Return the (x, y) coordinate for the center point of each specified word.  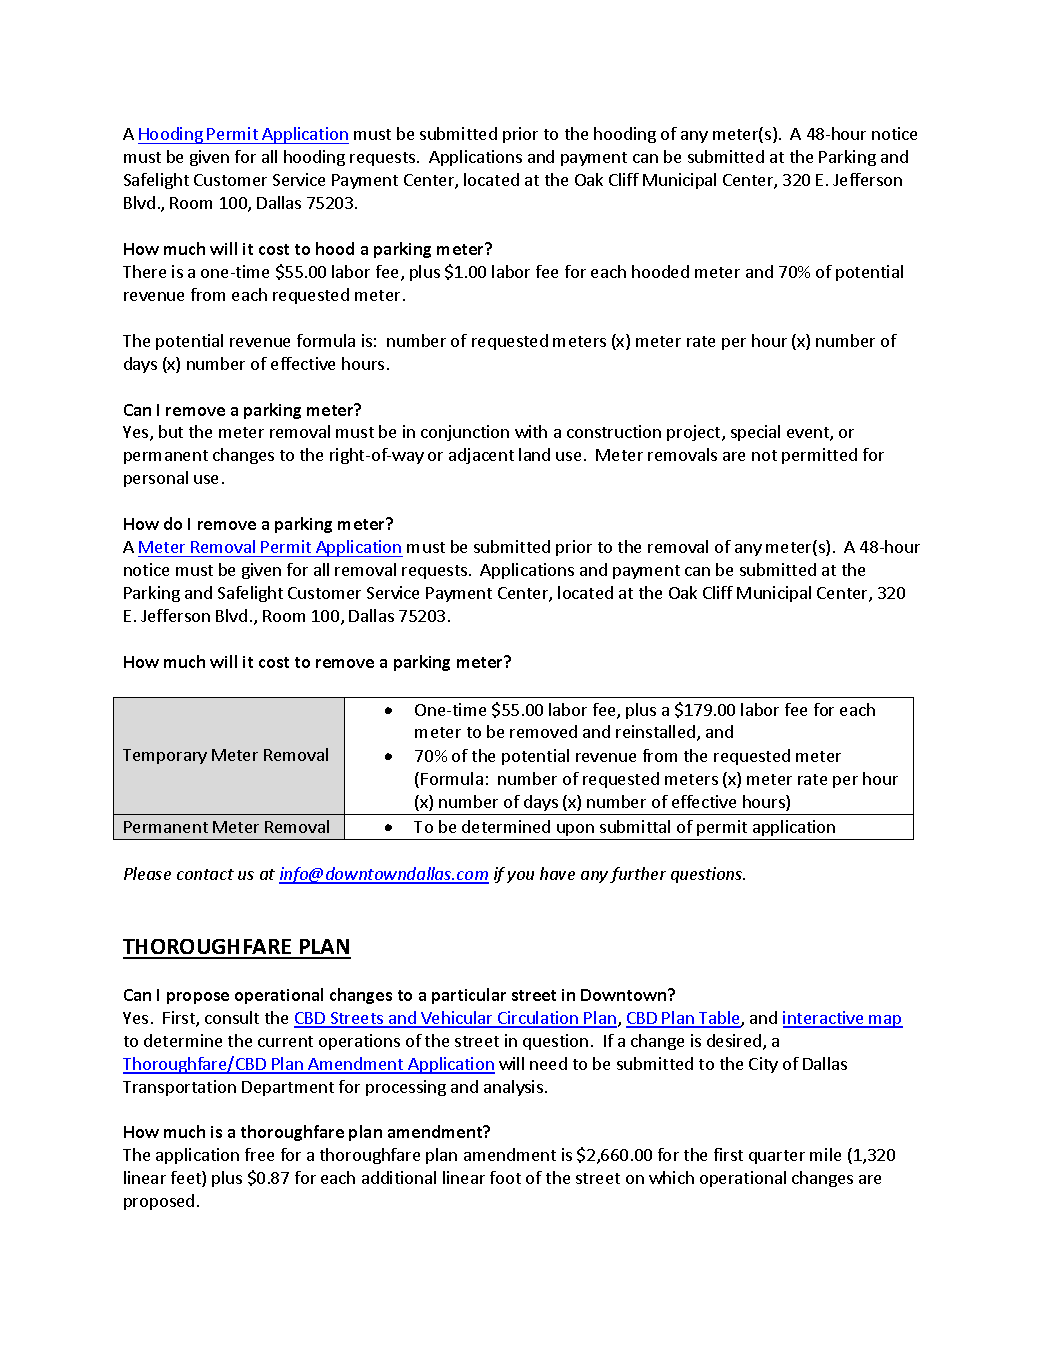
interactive (824, 1019)
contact (205, 874)
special (755, 433)
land (534, 454)
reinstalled (655, 731)
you (520, 877)
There (144, 271)
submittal (635, 826)
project (695, 433)
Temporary (165, 756)
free (259, 1154)
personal (156, 479)
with (531, 431)
